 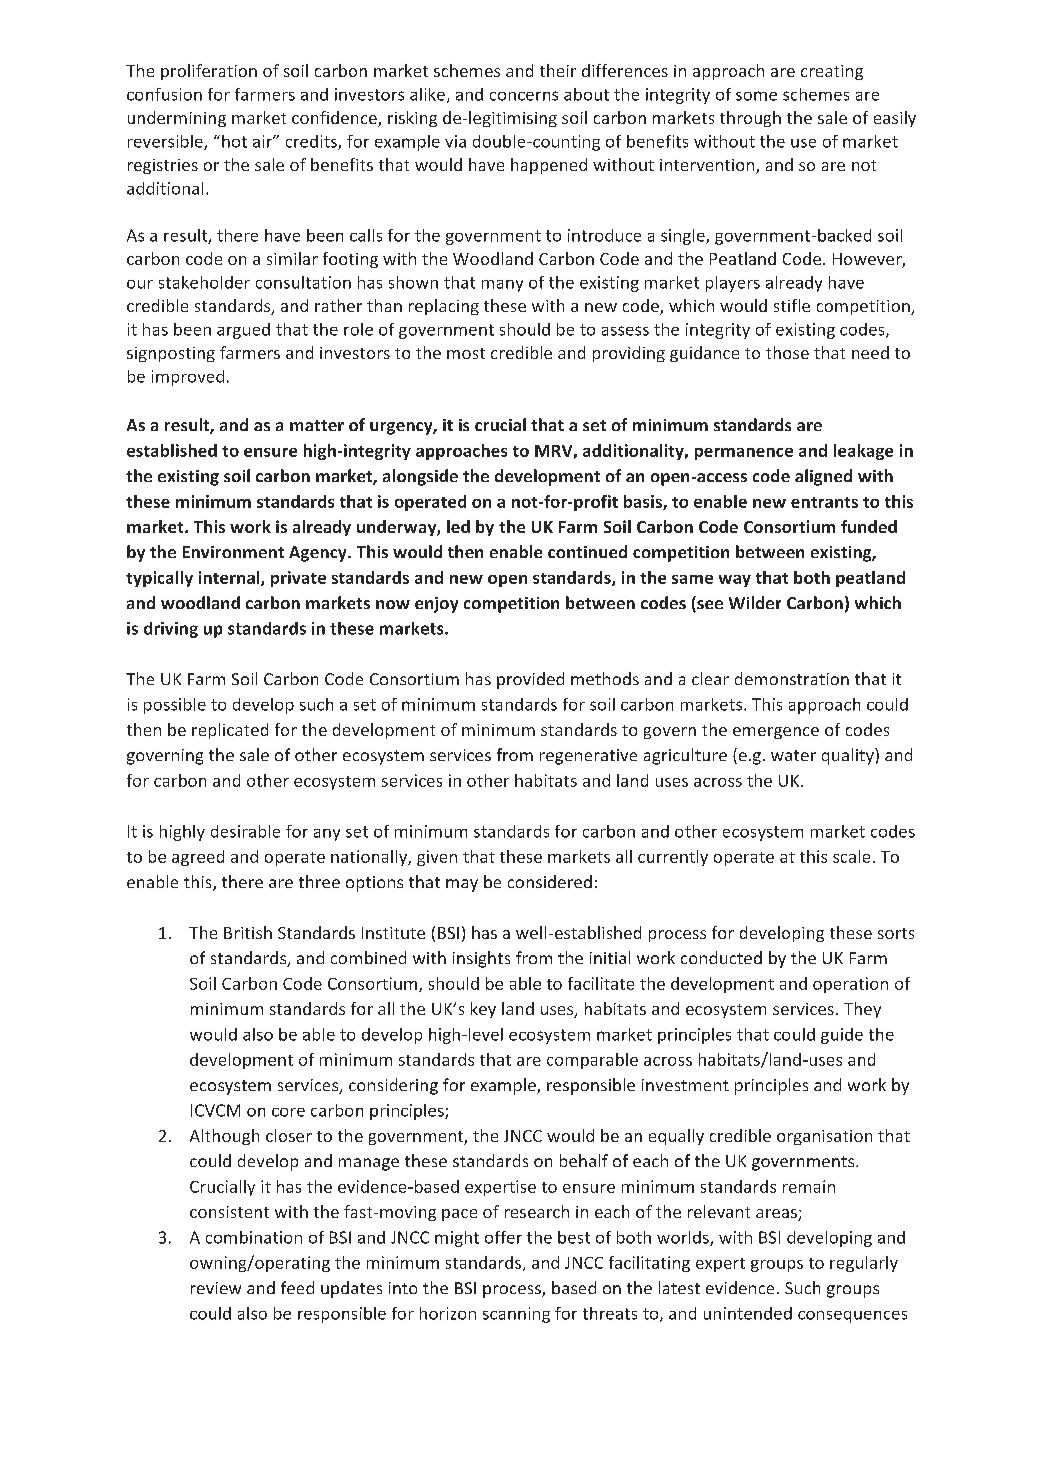 What do you see at coordinates (864, 1264) in the screenshot?
I see `regularly` at bounding box center [864, 1264].
